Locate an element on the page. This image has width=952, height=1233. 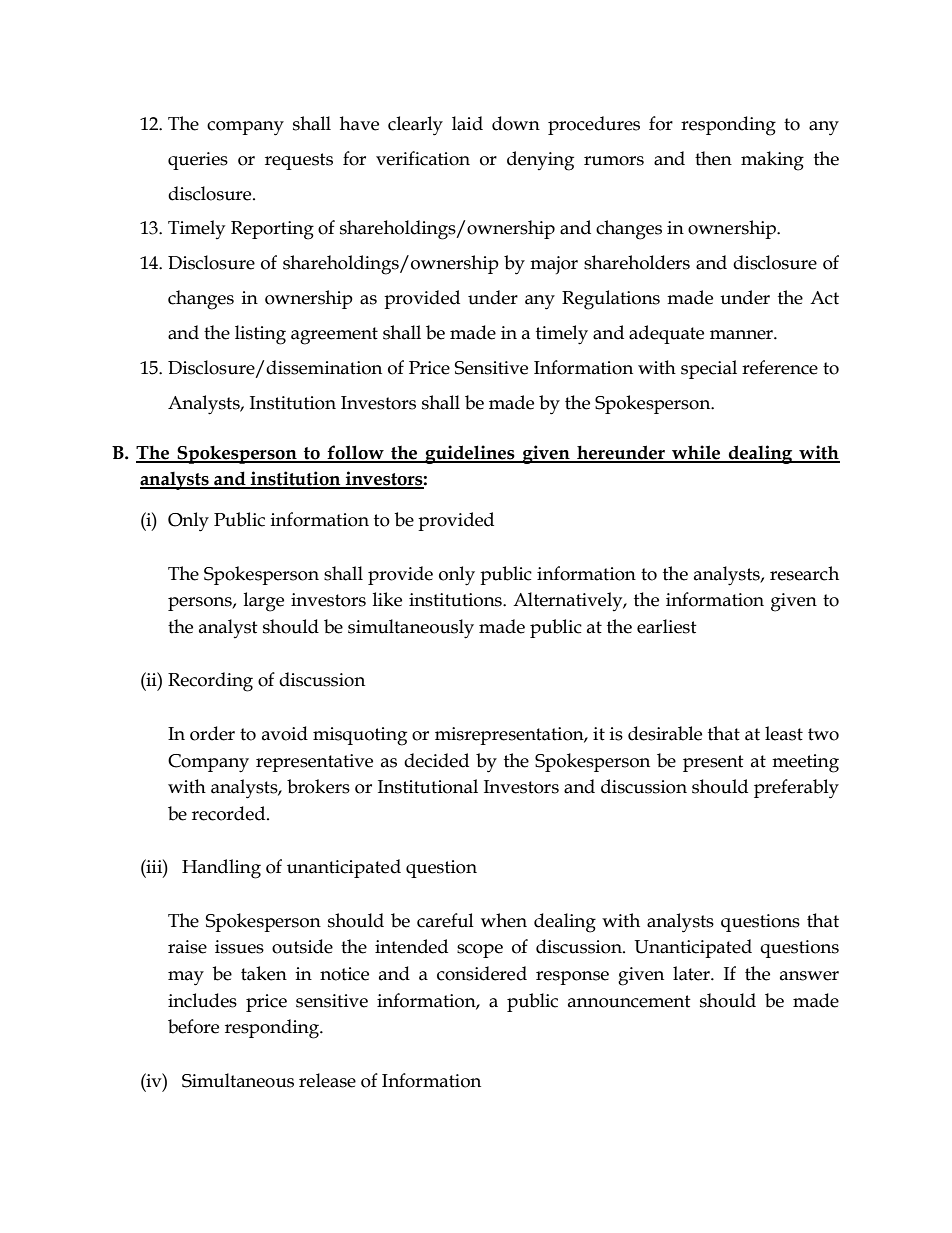
making is located at coordinates (772, 161).
